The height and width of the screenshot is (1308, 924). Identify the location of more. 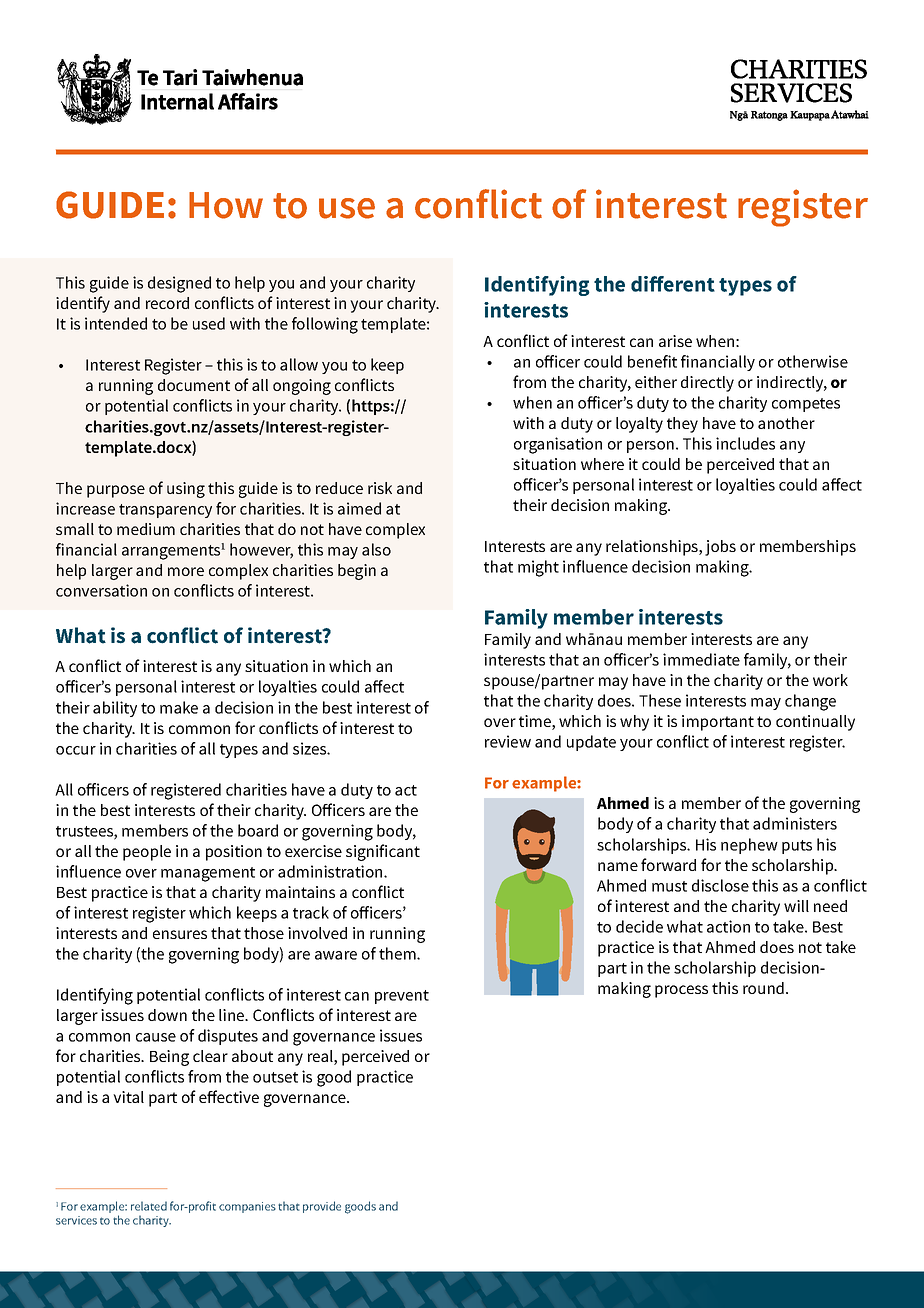
(186, 571).
